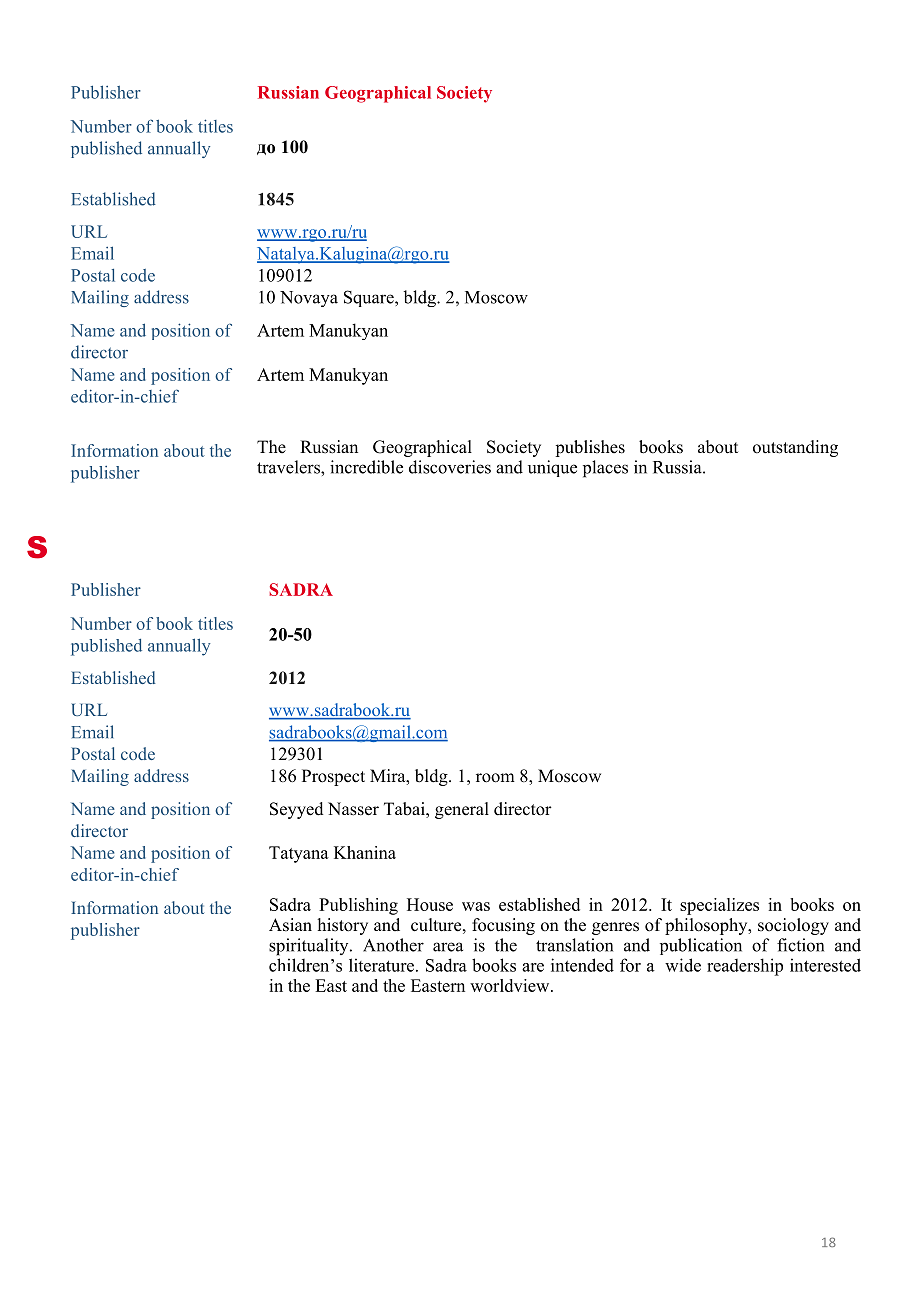 The width and height of the document is (911, 1316). Describe the element at coordinates (719, 906) in the document. I see `specializes` at that location.
